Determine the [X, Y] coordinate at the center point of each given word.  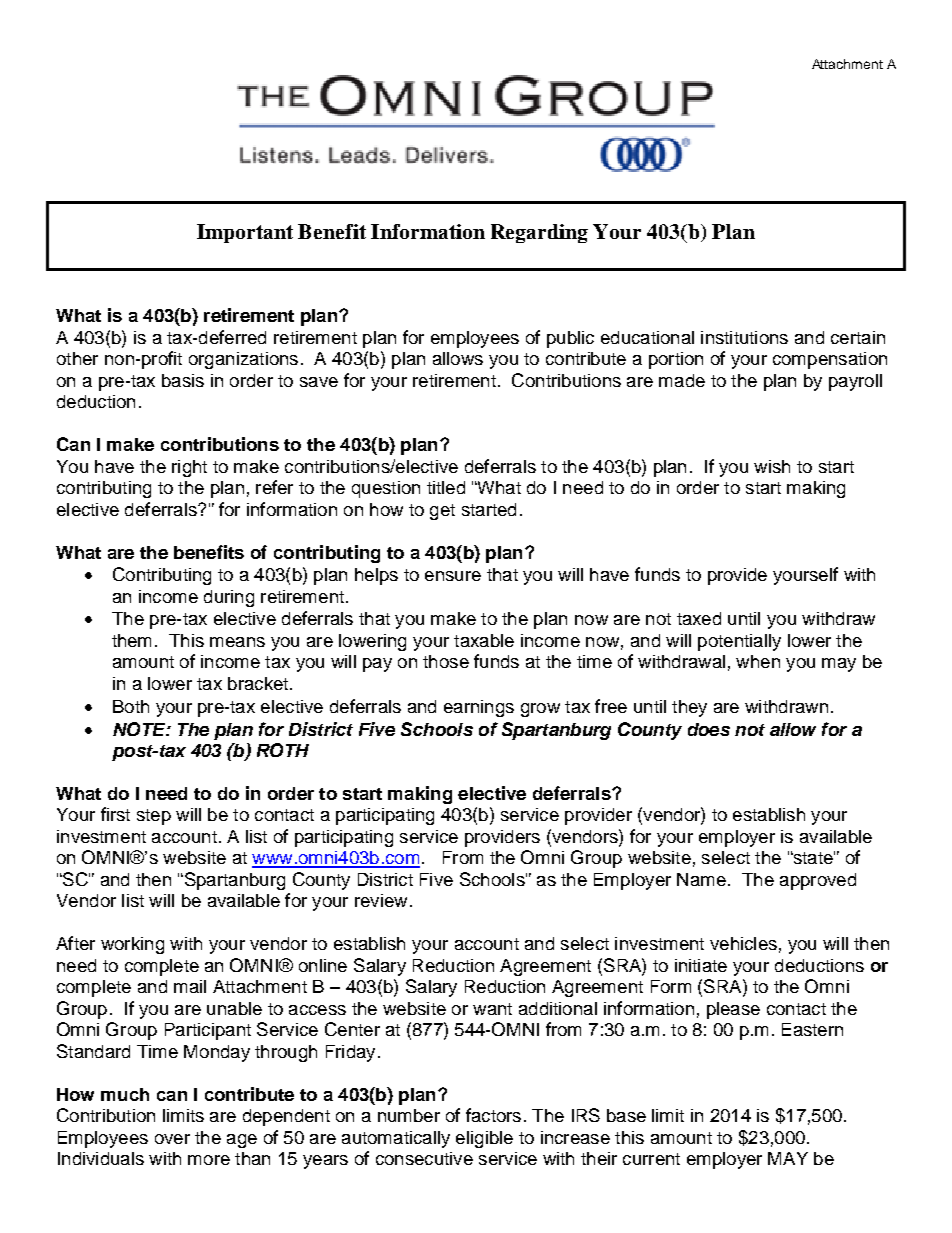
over [172, 1139]
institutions [744, 337]
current [651, 1159]
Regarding [539, 233]
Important [245, 233]
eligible [484, 1139]
